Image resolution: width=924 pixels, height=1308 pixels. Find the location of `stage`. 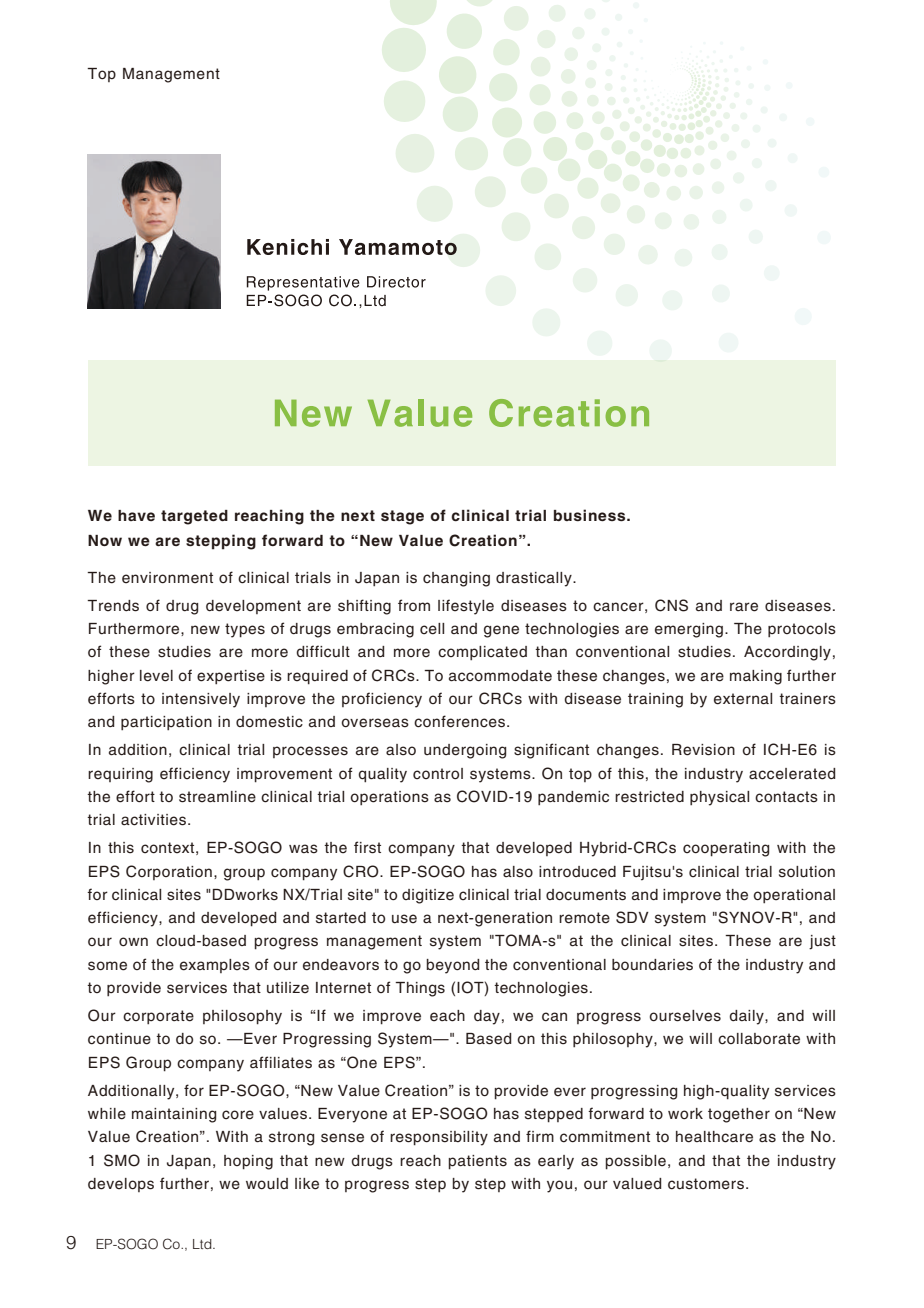

stage is located at coordinates (402, 517).
